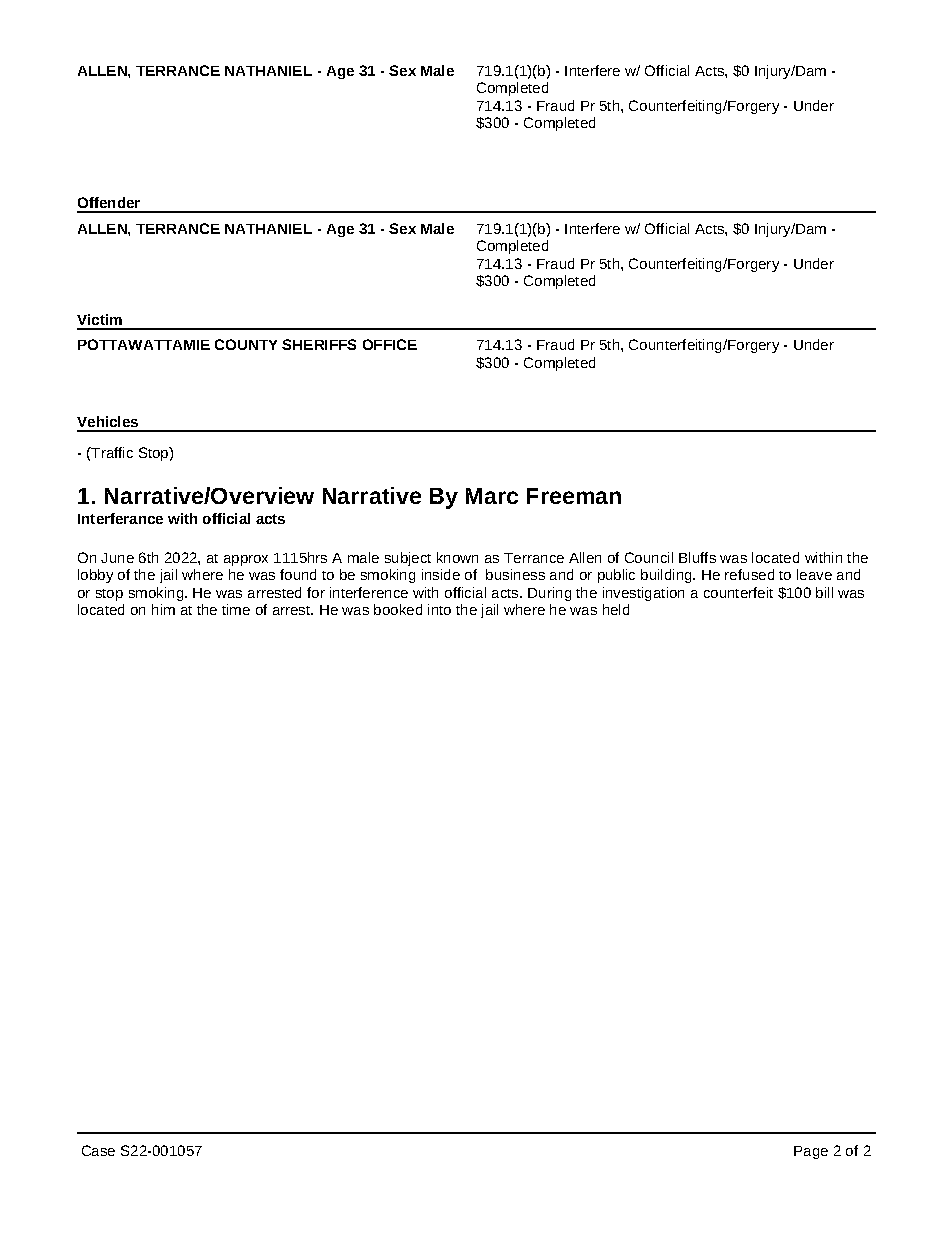  Describe the element at coordinates (109, 202) in the screenshot. I see `Offender` at that location.
